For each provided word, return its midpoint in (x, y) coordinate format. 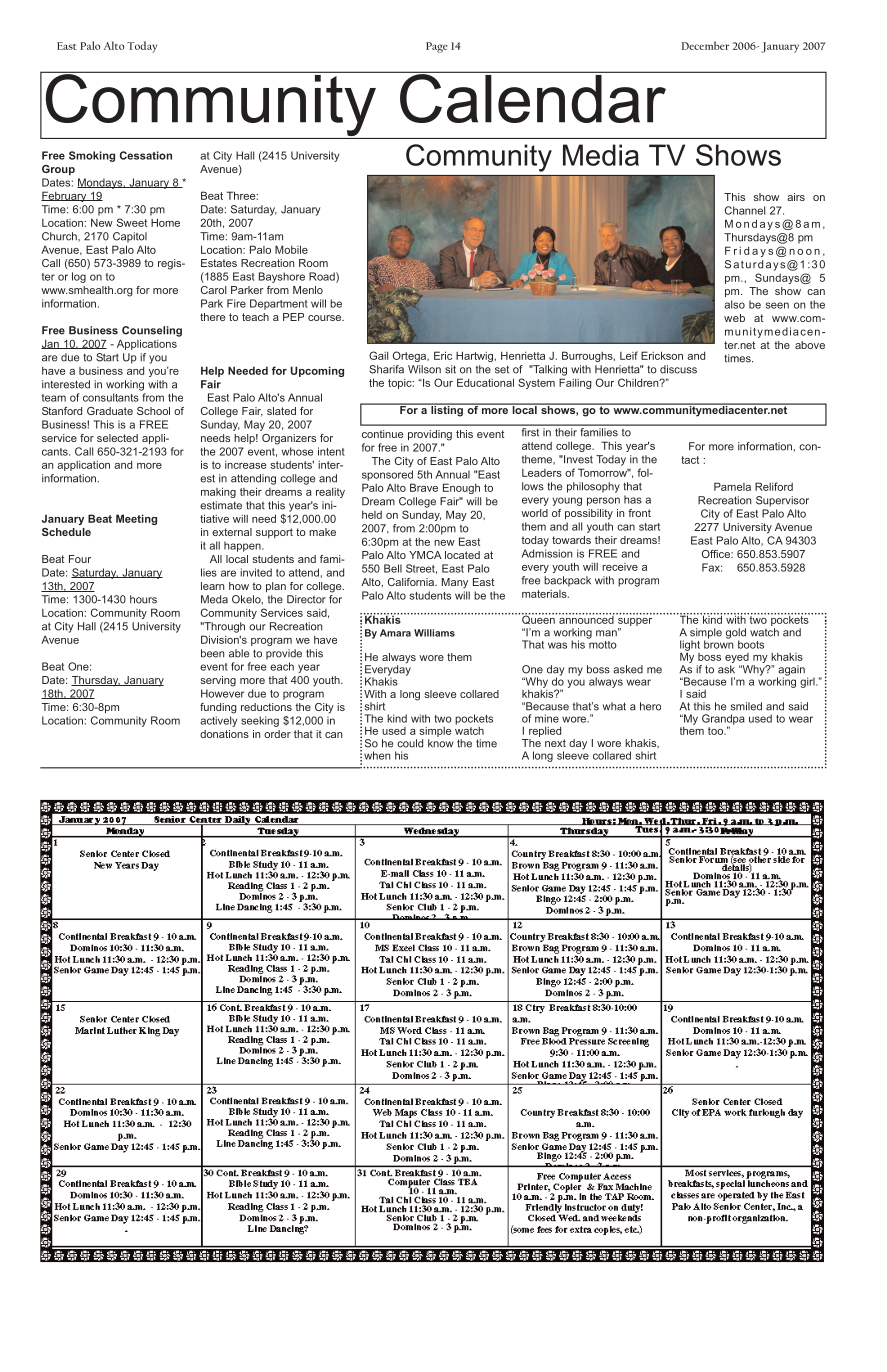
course (326, 318)
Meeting (136, 519)
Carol (213, 290)
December (705, 45)
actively (219, 721)
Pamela (732, 486)
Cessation (146, 155)
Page (437, 47)
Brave (424, 487)
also (735, 304)
